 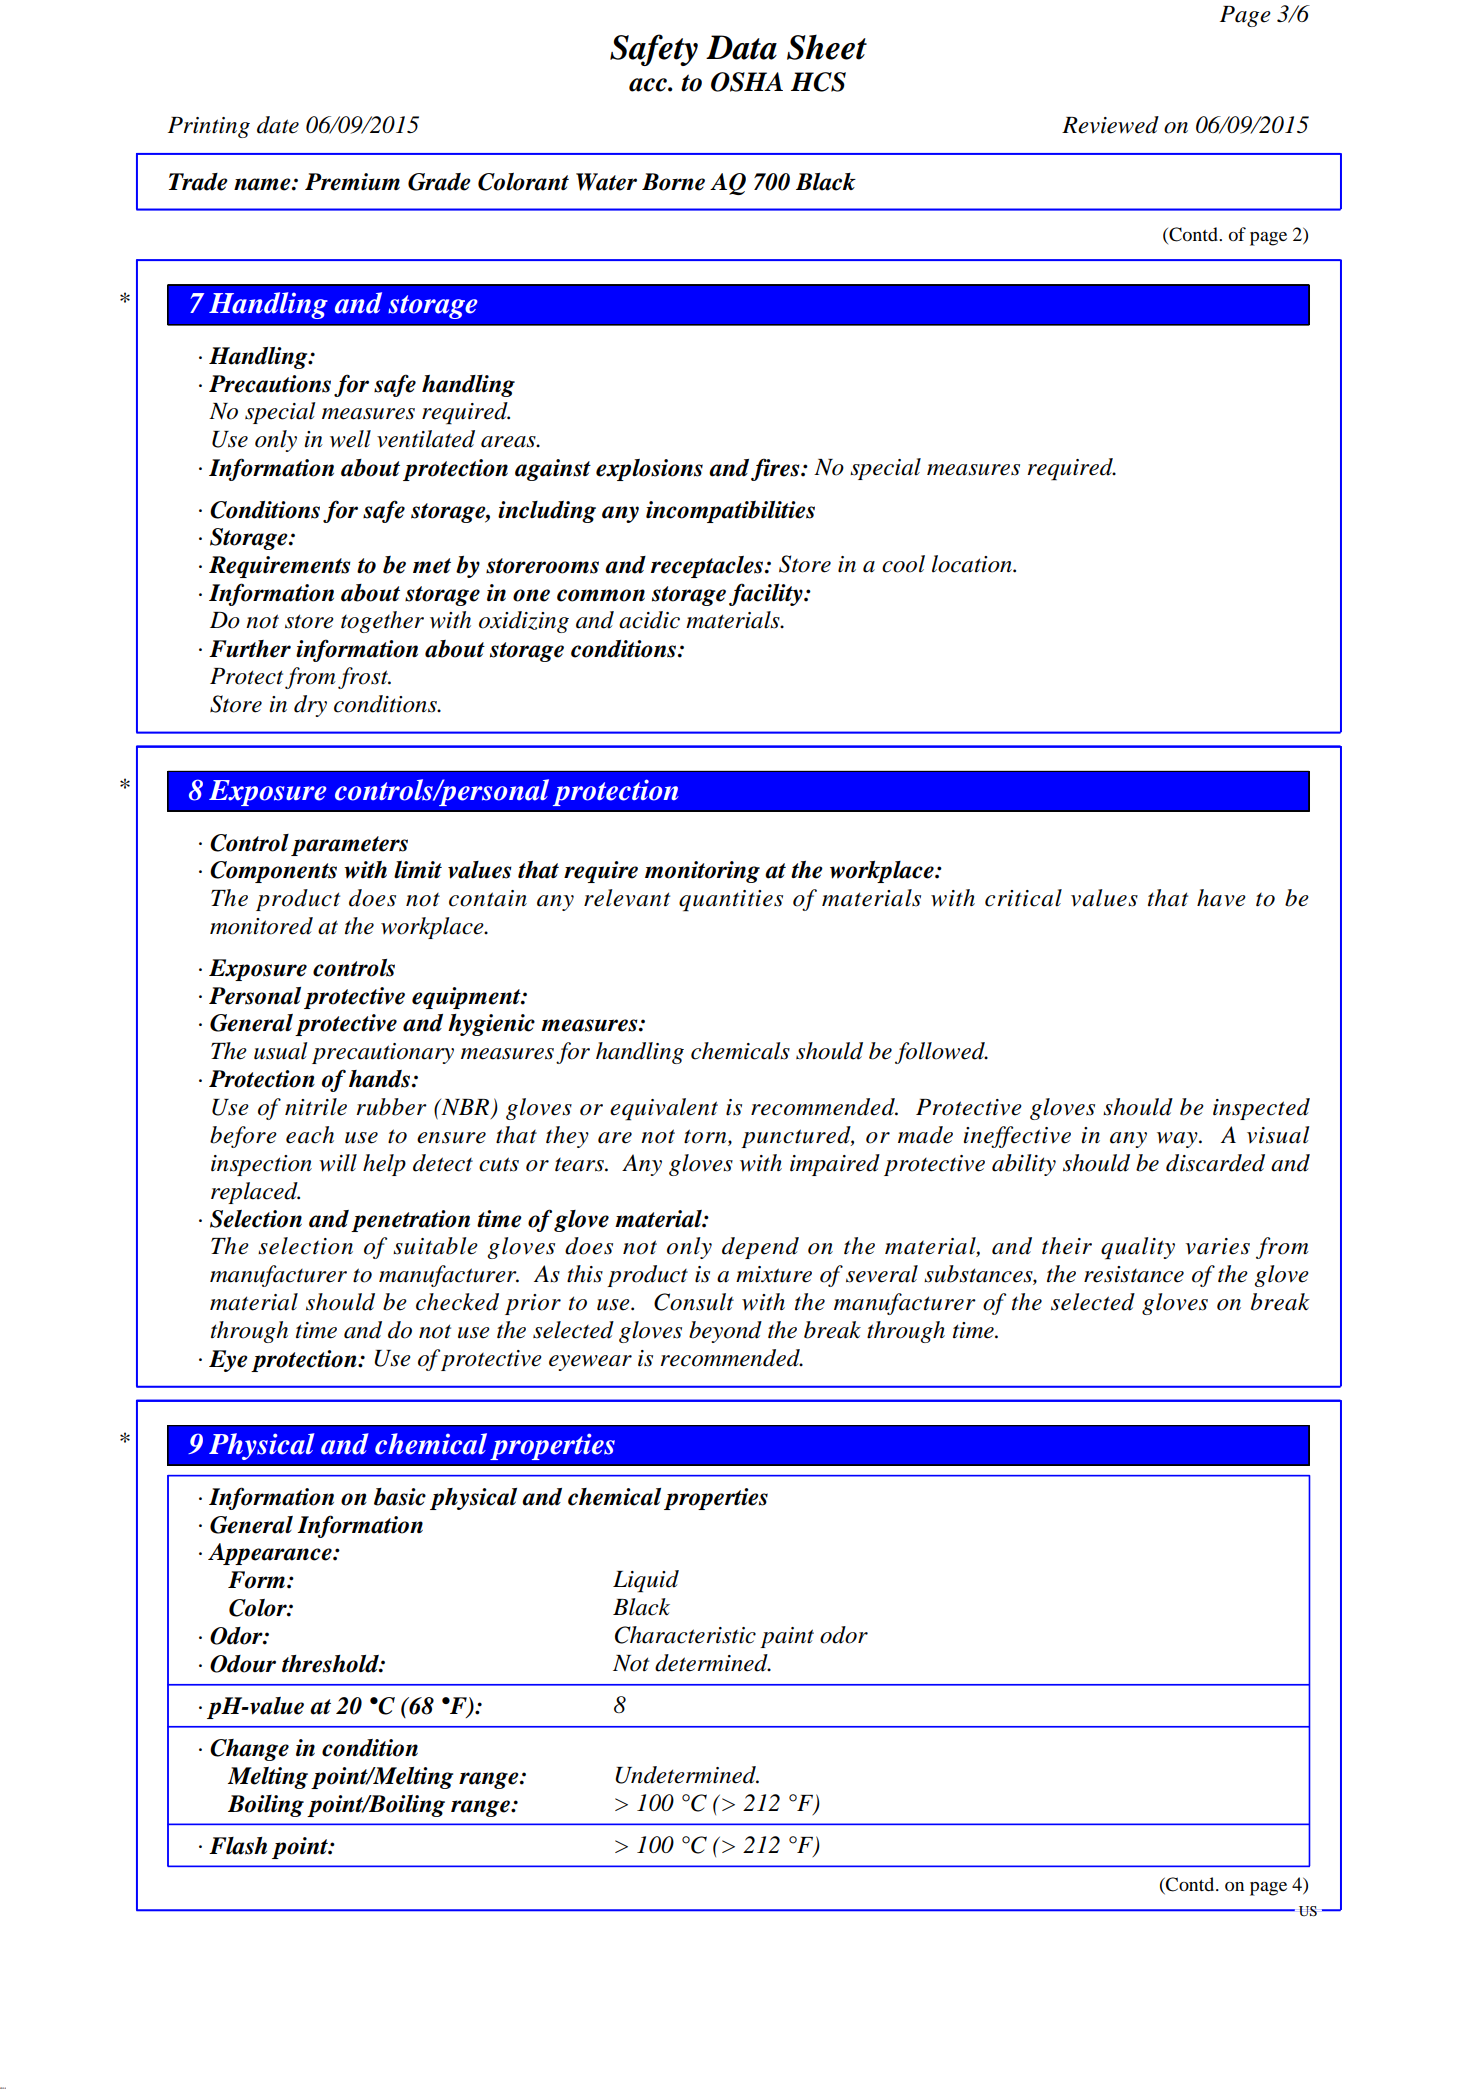 What do you see at coordinates (685, 1635) in the screenshot?
I see `Characteristic` at bounding box center [685, 1635].
